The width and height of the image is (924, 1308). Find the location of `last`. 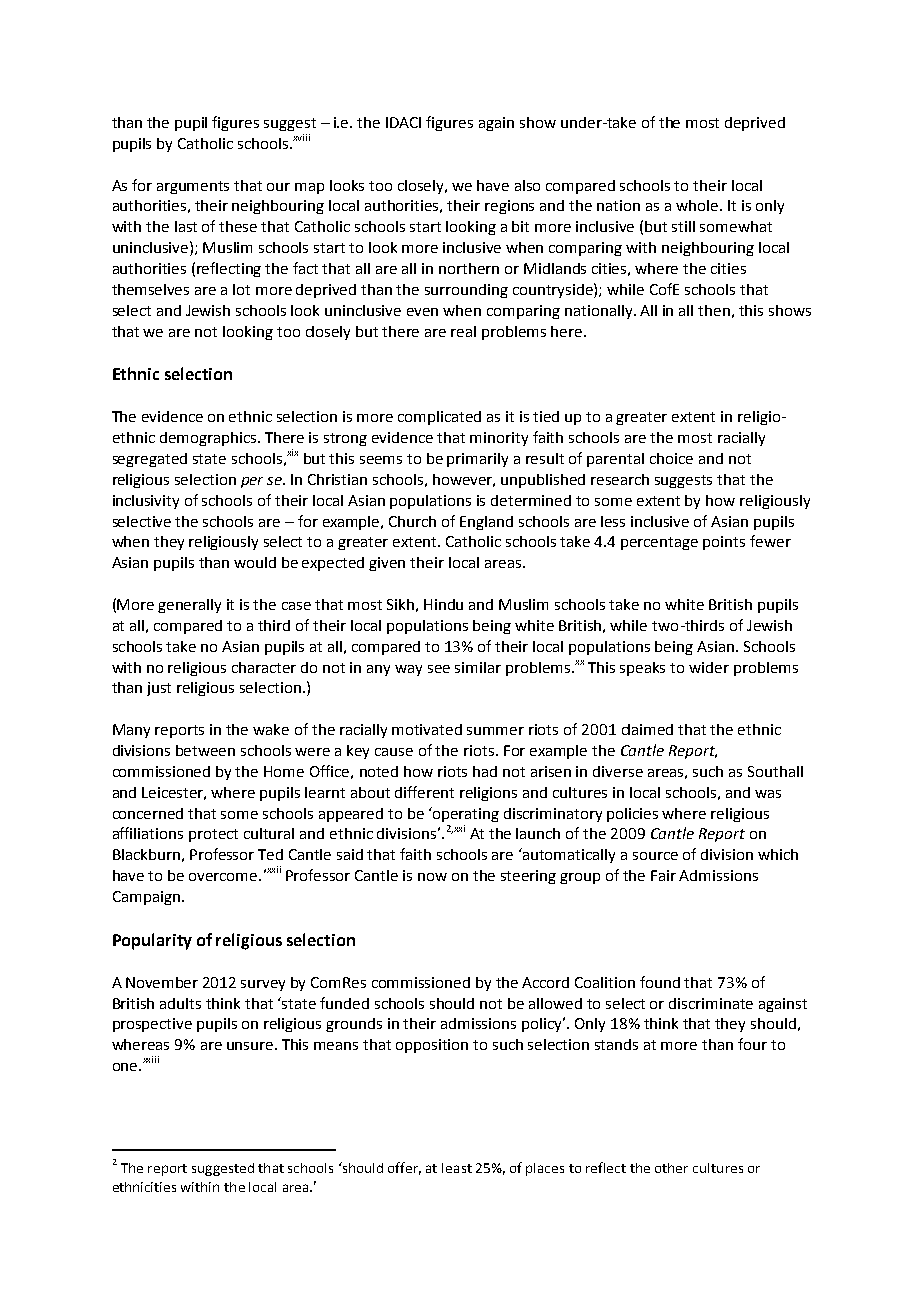

last is located at coordinates (186, 226).
